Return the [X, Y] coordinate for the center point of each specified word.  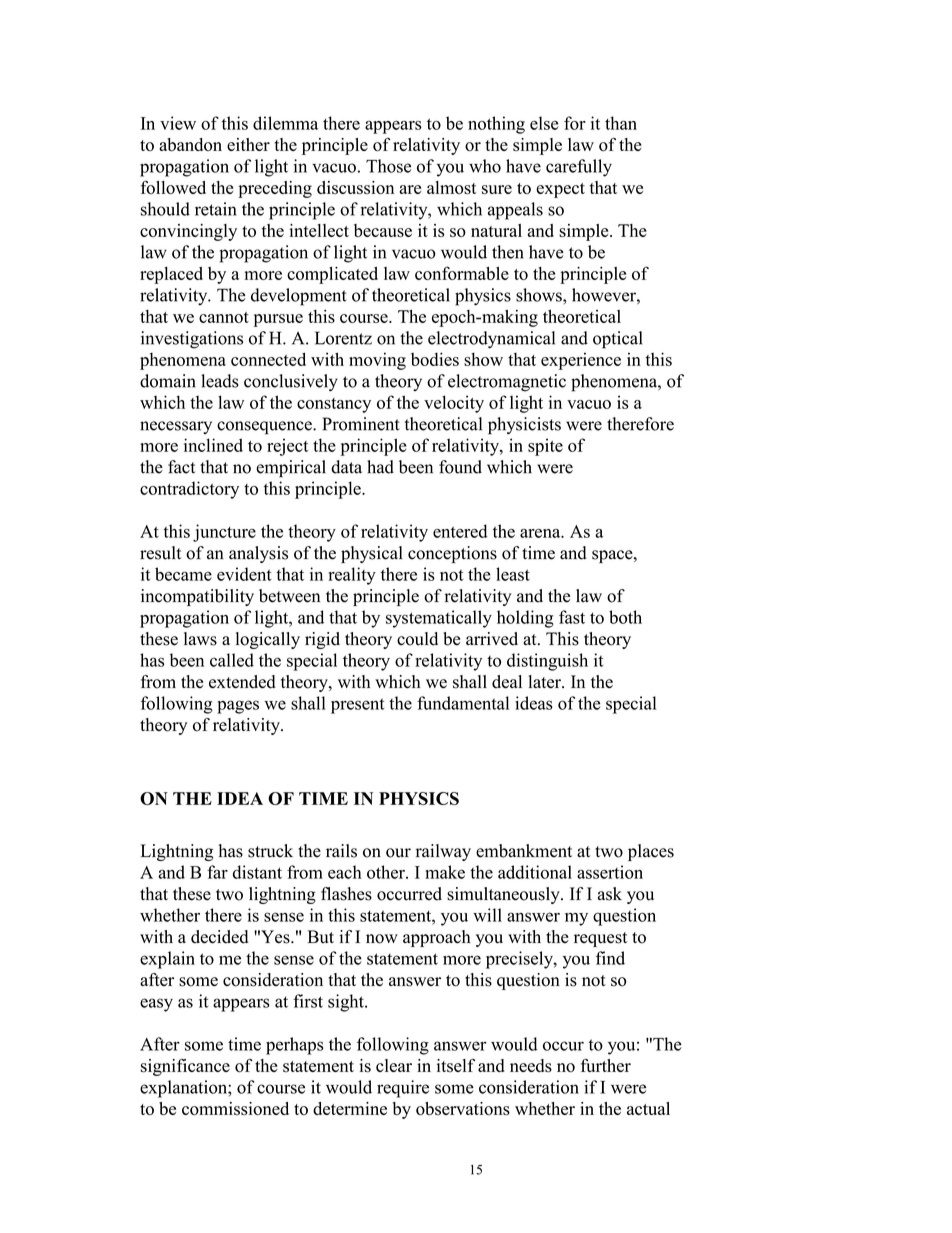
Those [388, 166]
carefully [579, 168]
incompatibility [197, 597]
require [403, 1089]
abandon [190, 144]
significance [185, 1067]
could [417, 639]
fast [572, 617]
